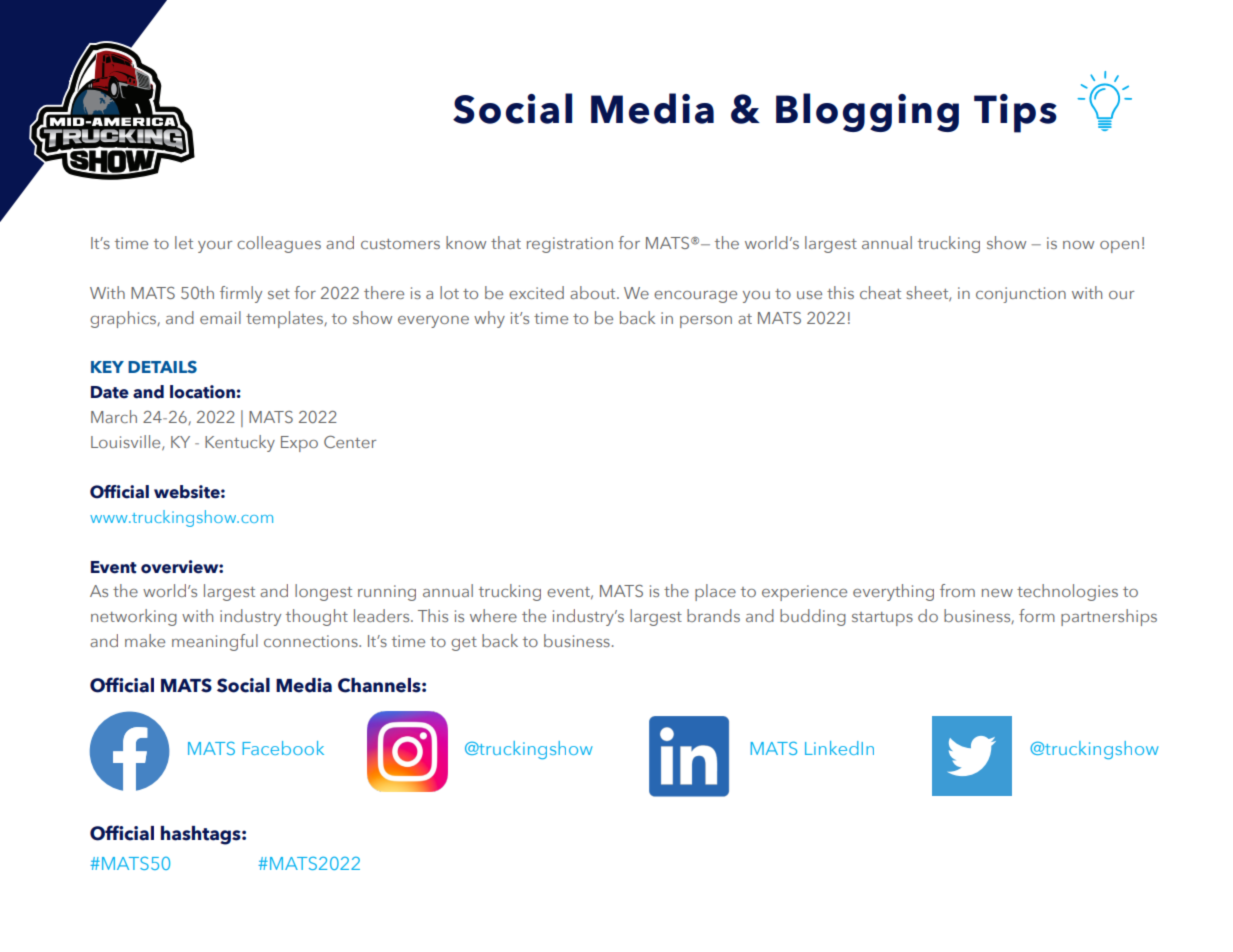 Image resolution: width=1233 pixels, height=952 pixels. Describe the element at coordinates (715, 592) in the screenshot. I see `place` at that location.
